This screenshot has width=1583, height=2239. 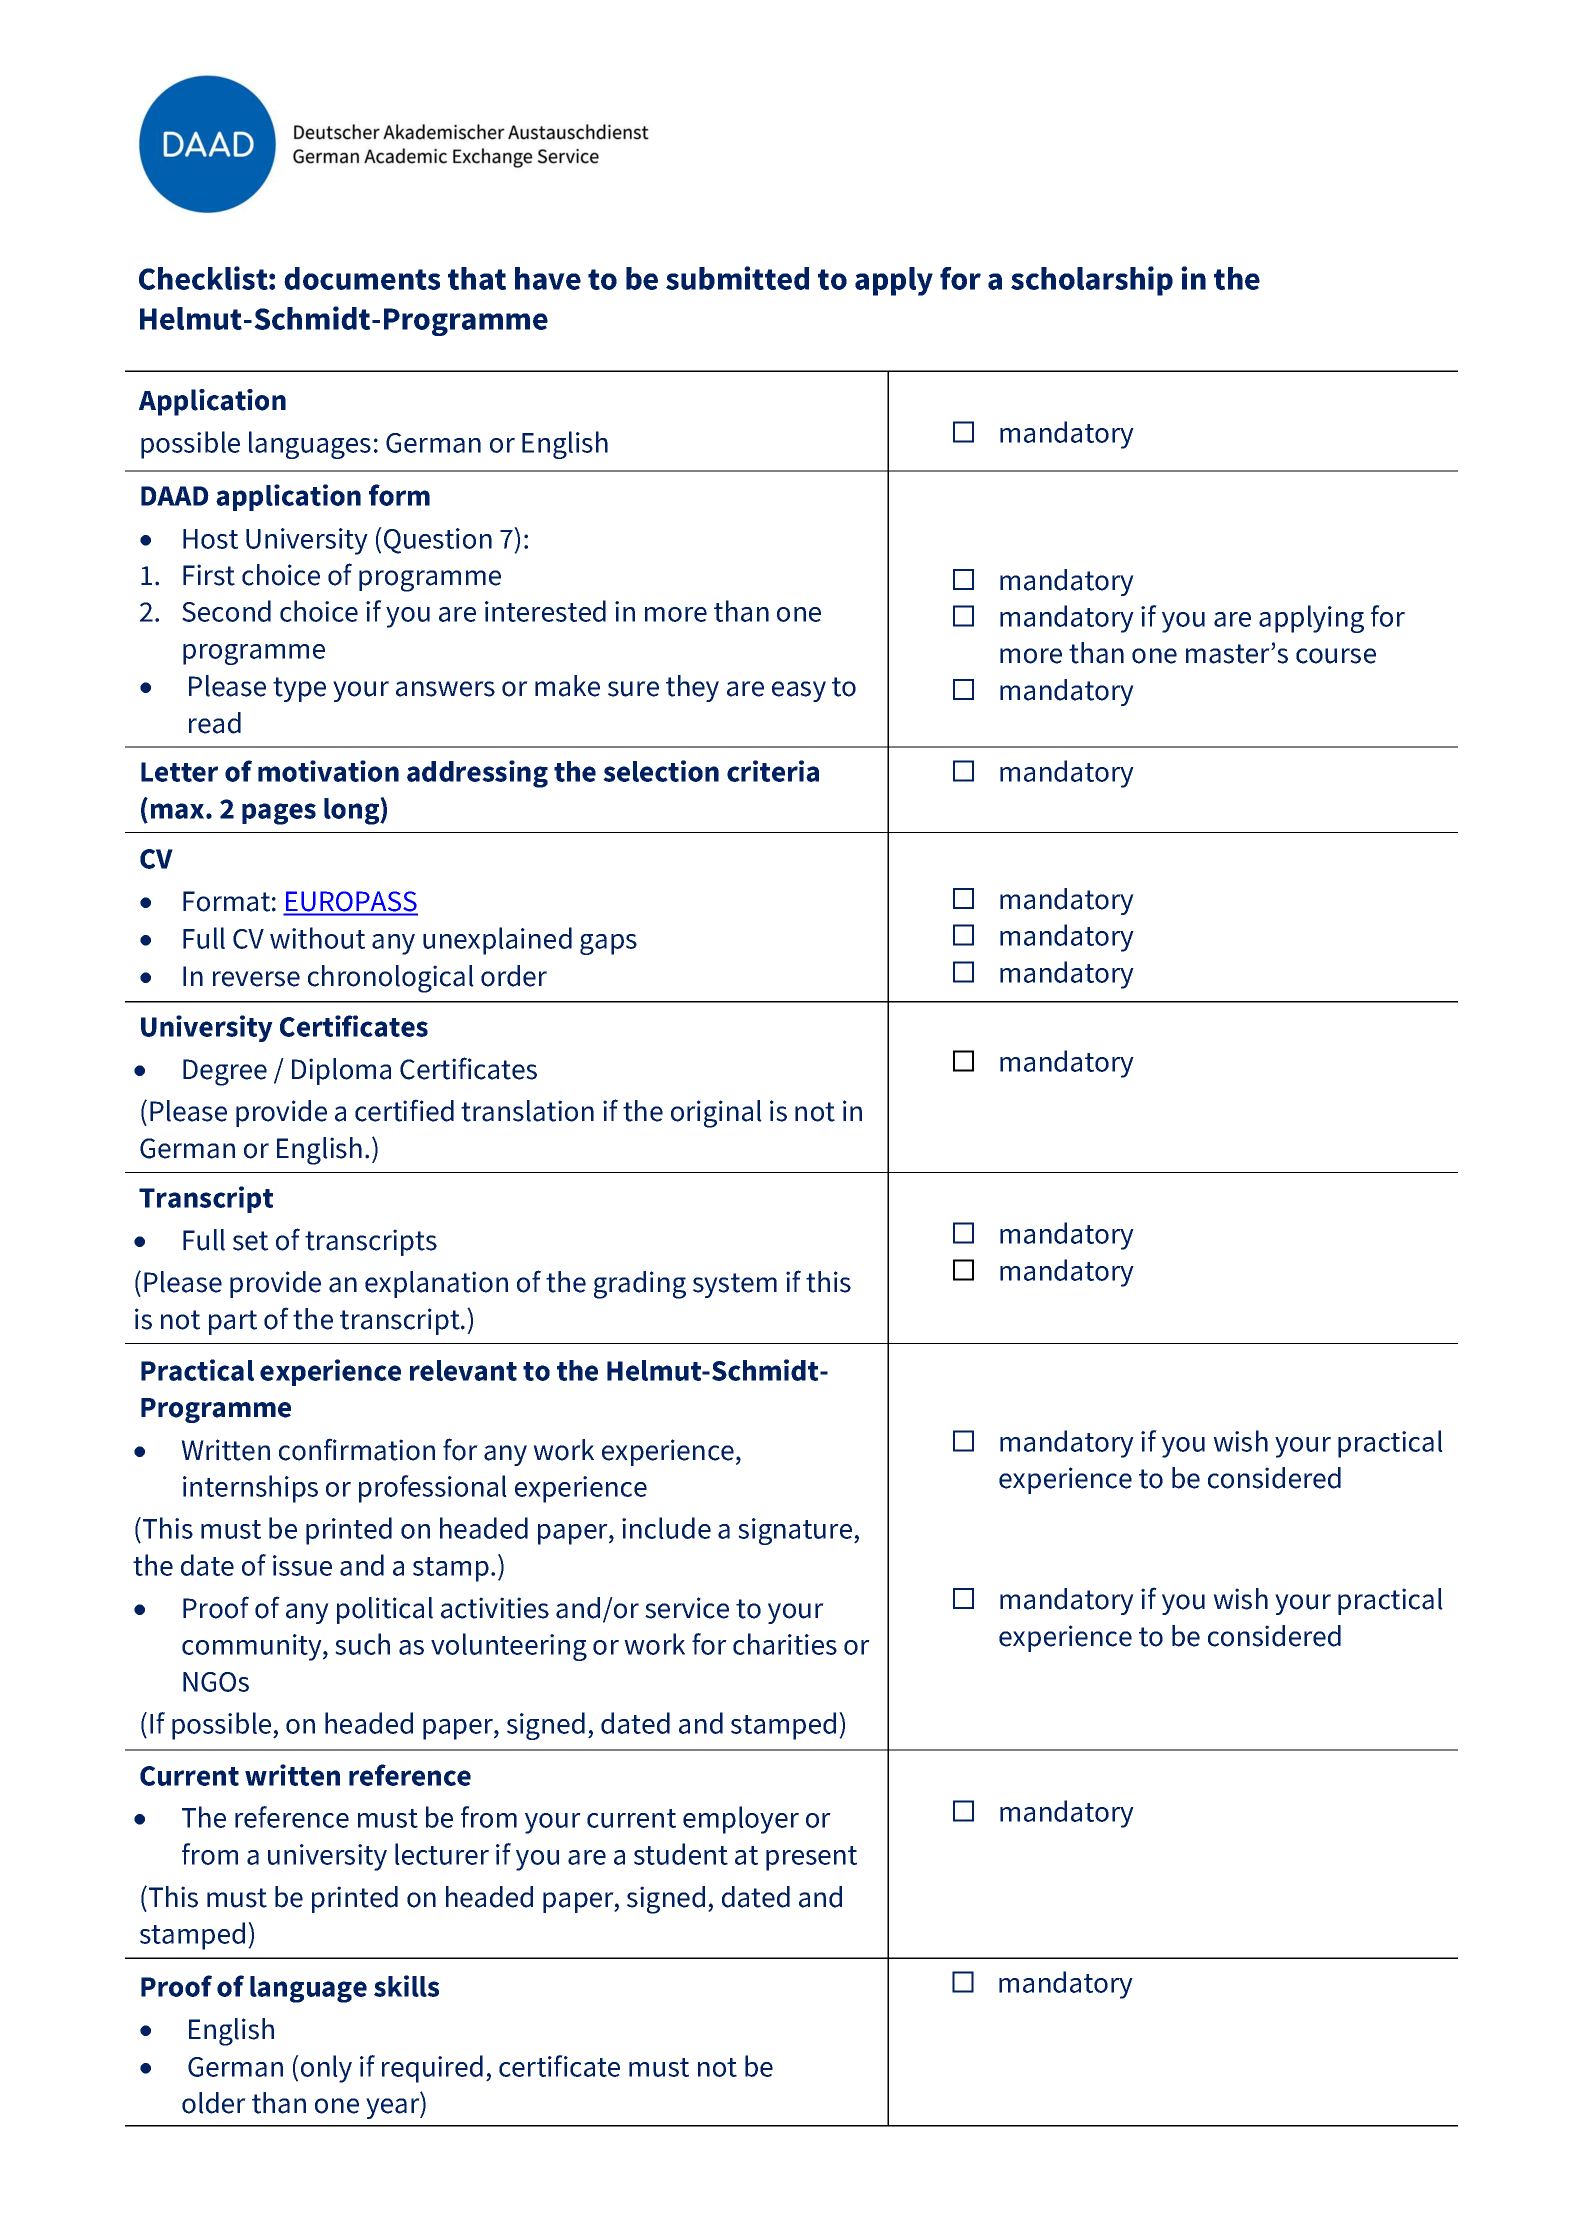 I want to click on signature, so click(x=796, y=1531).
